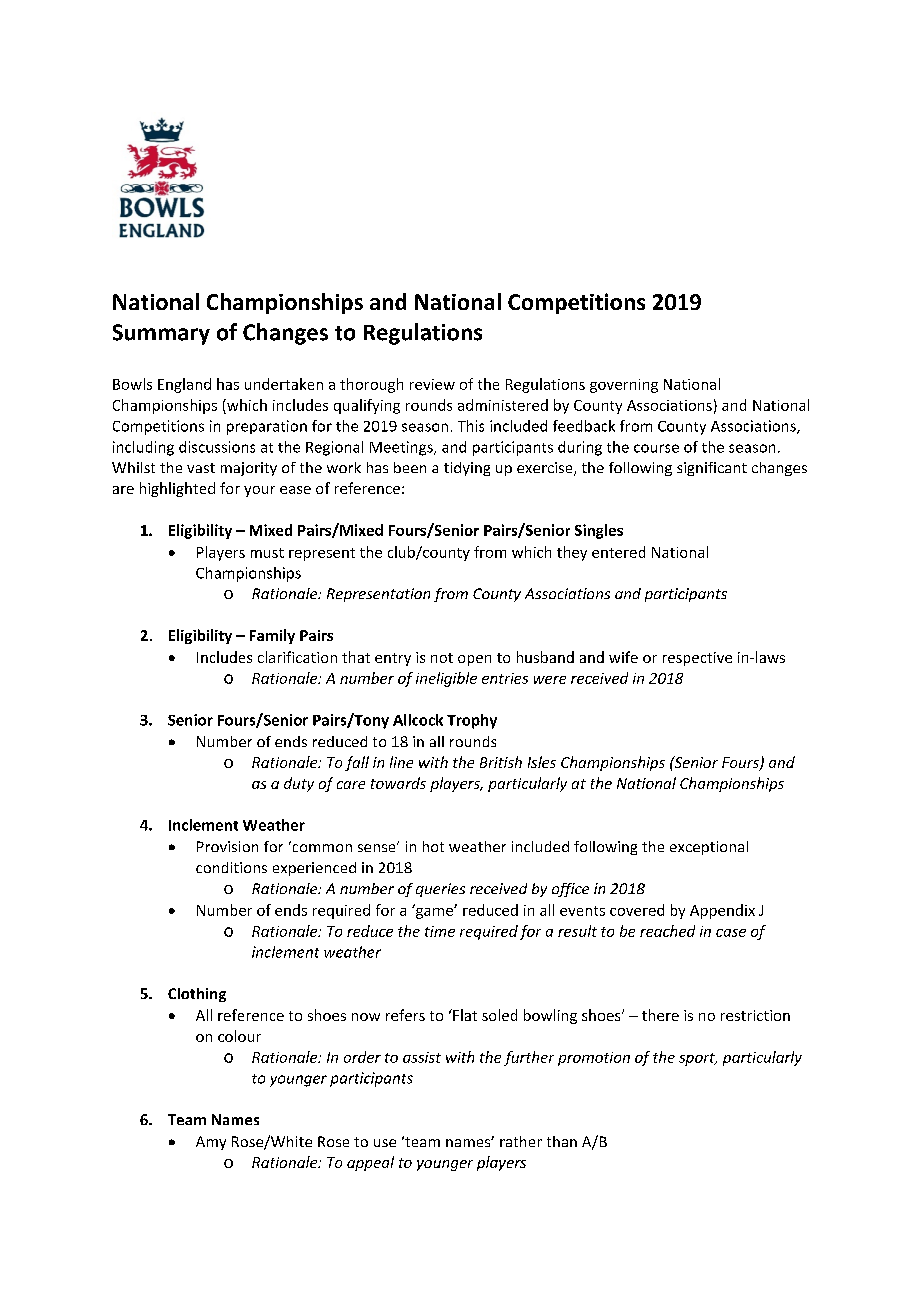  What do you see at coordinates (712, 469) in the page?
I see `significant` at bounding box center [712, 469].
